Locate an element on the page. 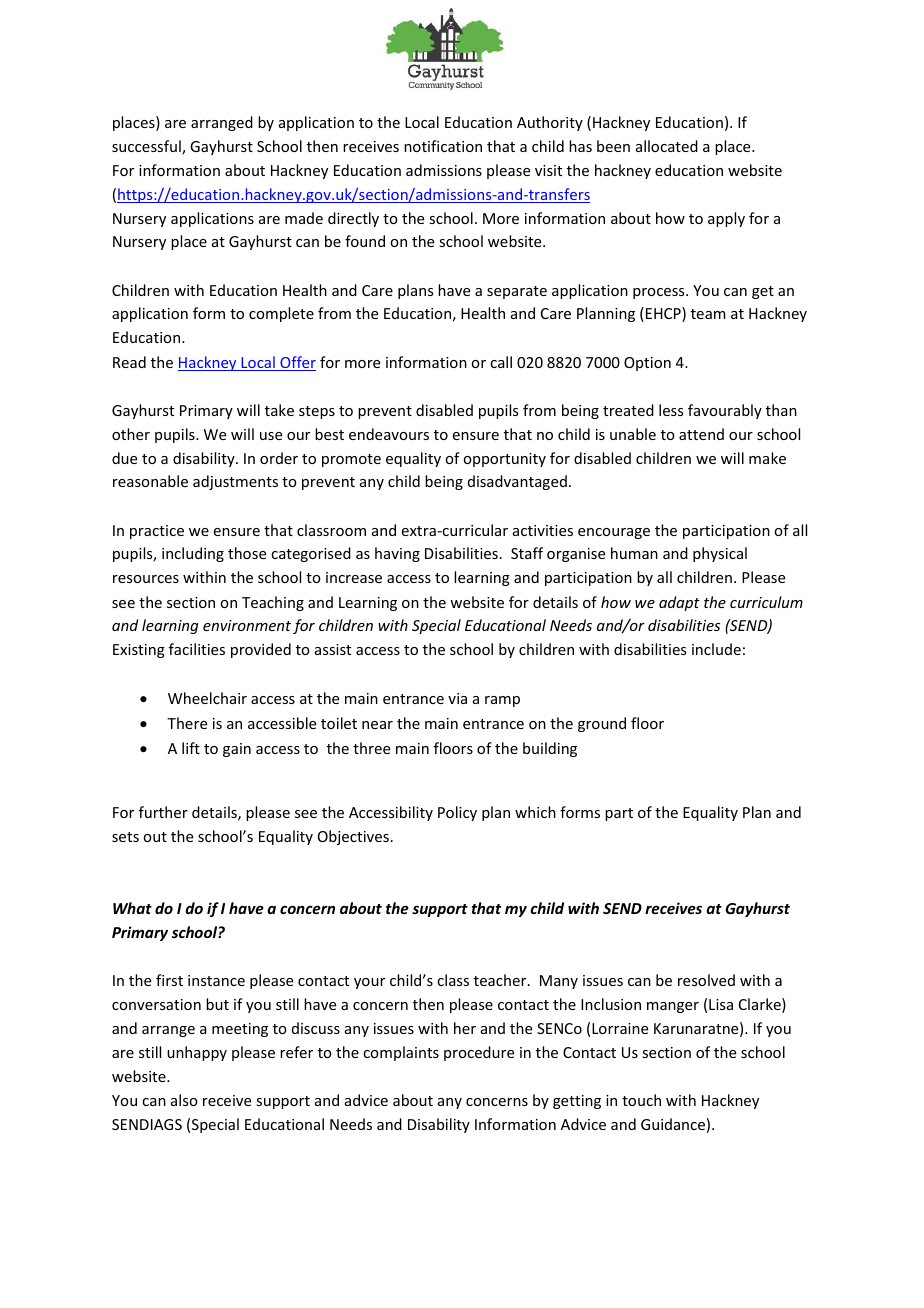 The height and width of the document is (1308, 924). adjustments is located at coordinates (235, 482).
